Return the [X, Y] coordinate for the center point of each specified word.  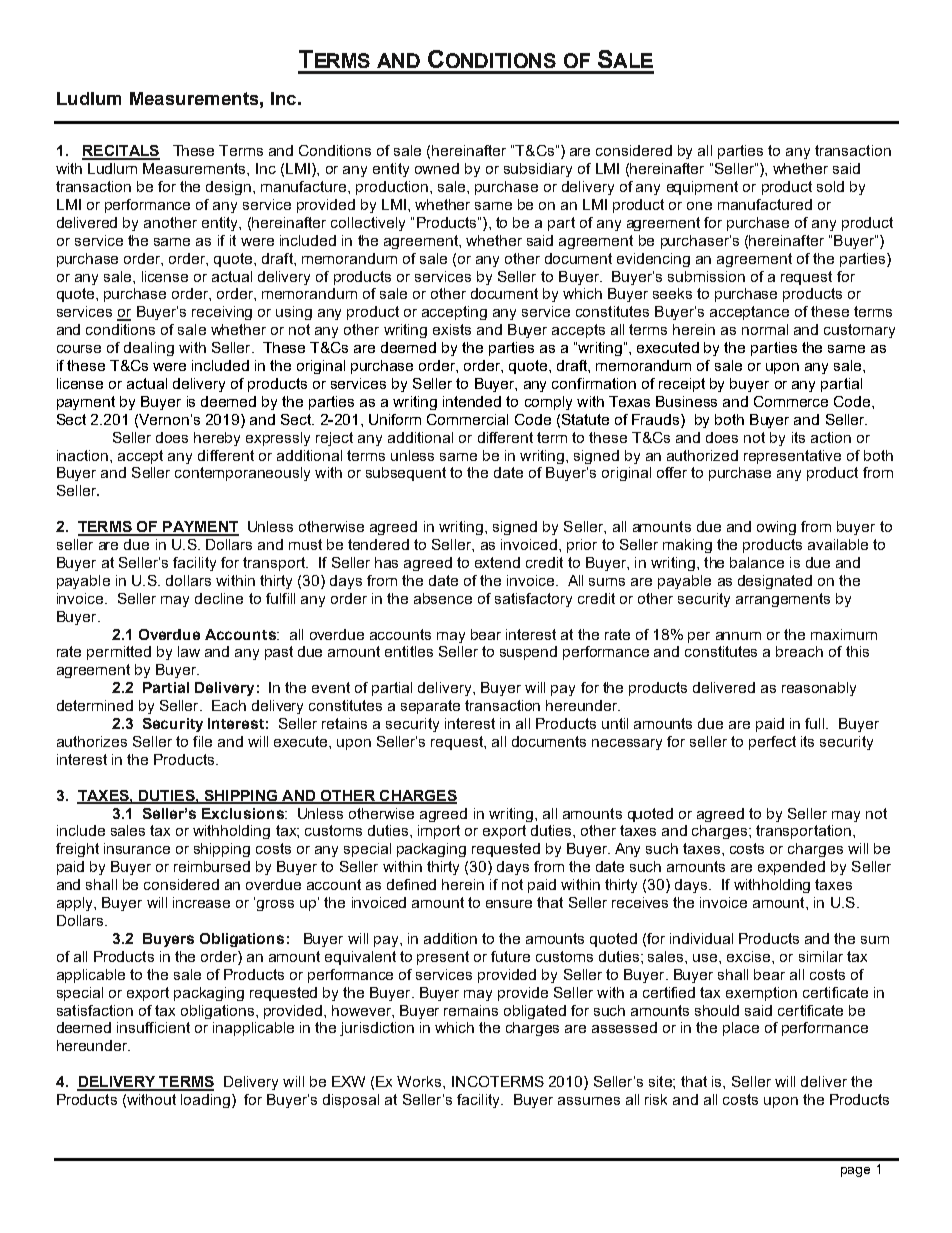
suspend [528, 653]
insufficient [153, 1027]
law [189, 651]
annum [738, 636]
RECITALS [121, 152]
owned [437, 168]
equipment [702, 188]
